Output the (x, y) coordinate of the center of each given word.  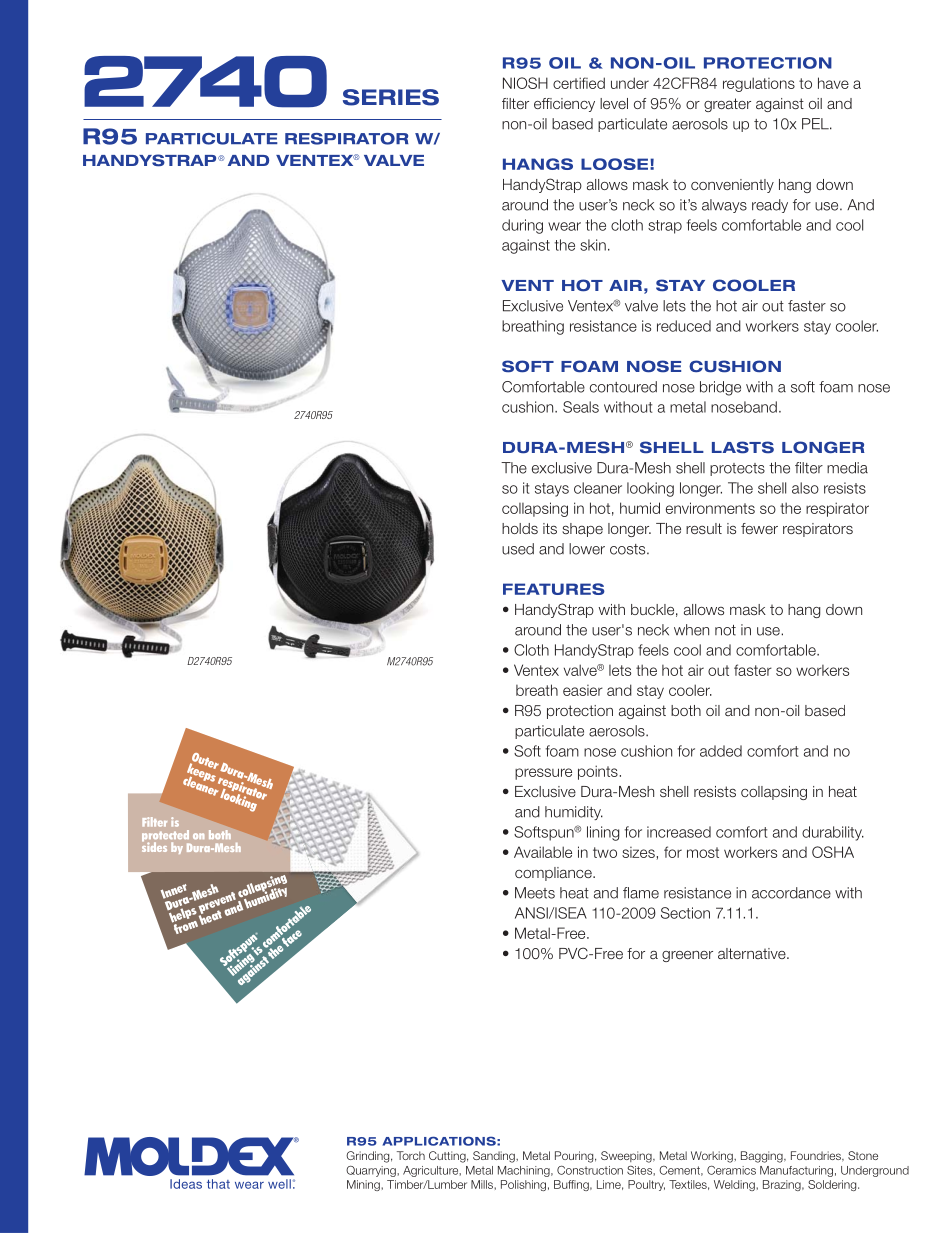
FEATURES (554, 589)
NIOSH (525, 83)
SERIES (391, 97)
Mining (364, 1185)
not (725, 630)
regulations (759, 84)
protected (165, 837)
